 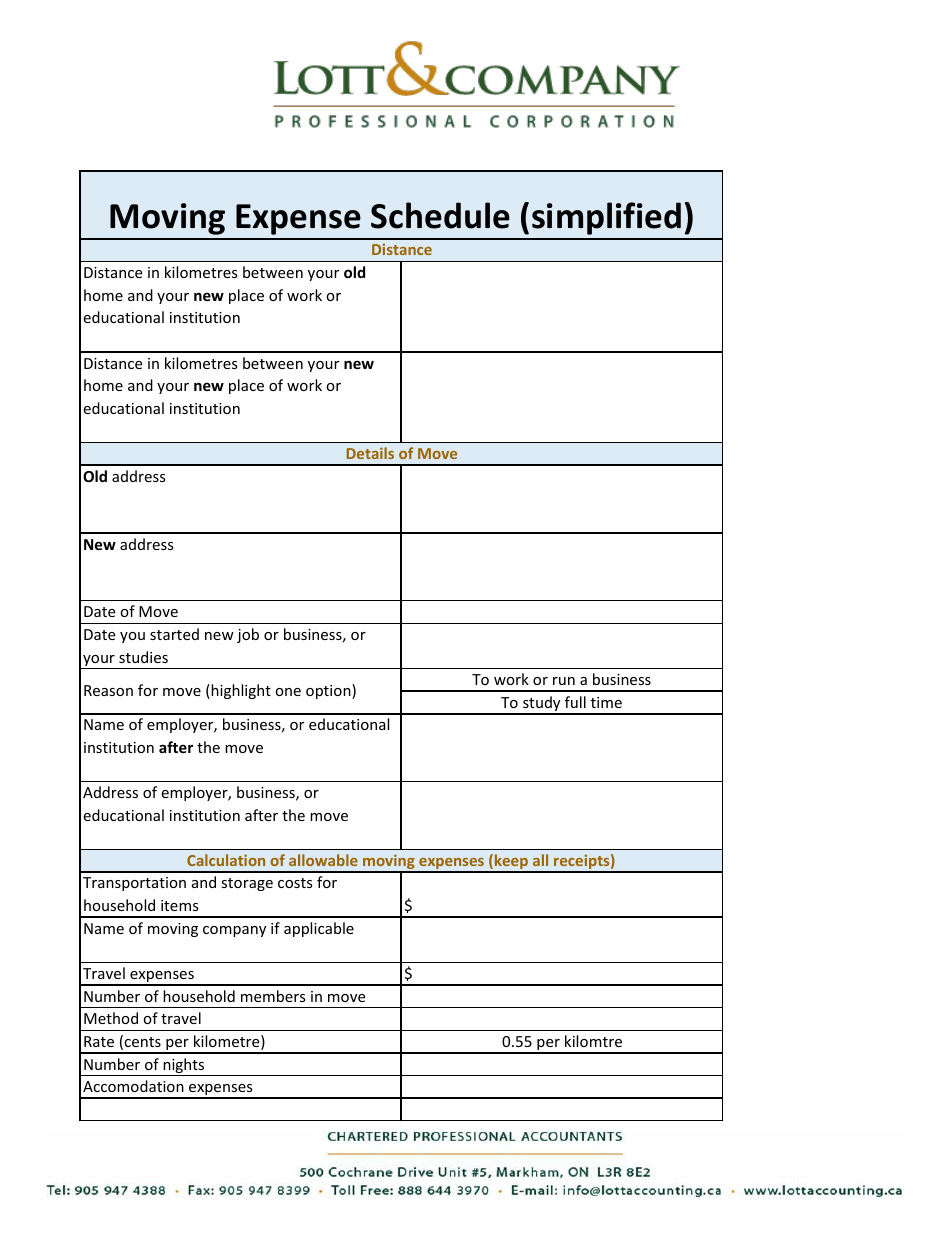 What do you see at coordinates (370, 453) in the image?
I see `Details` at bounding box center [370, 453].
